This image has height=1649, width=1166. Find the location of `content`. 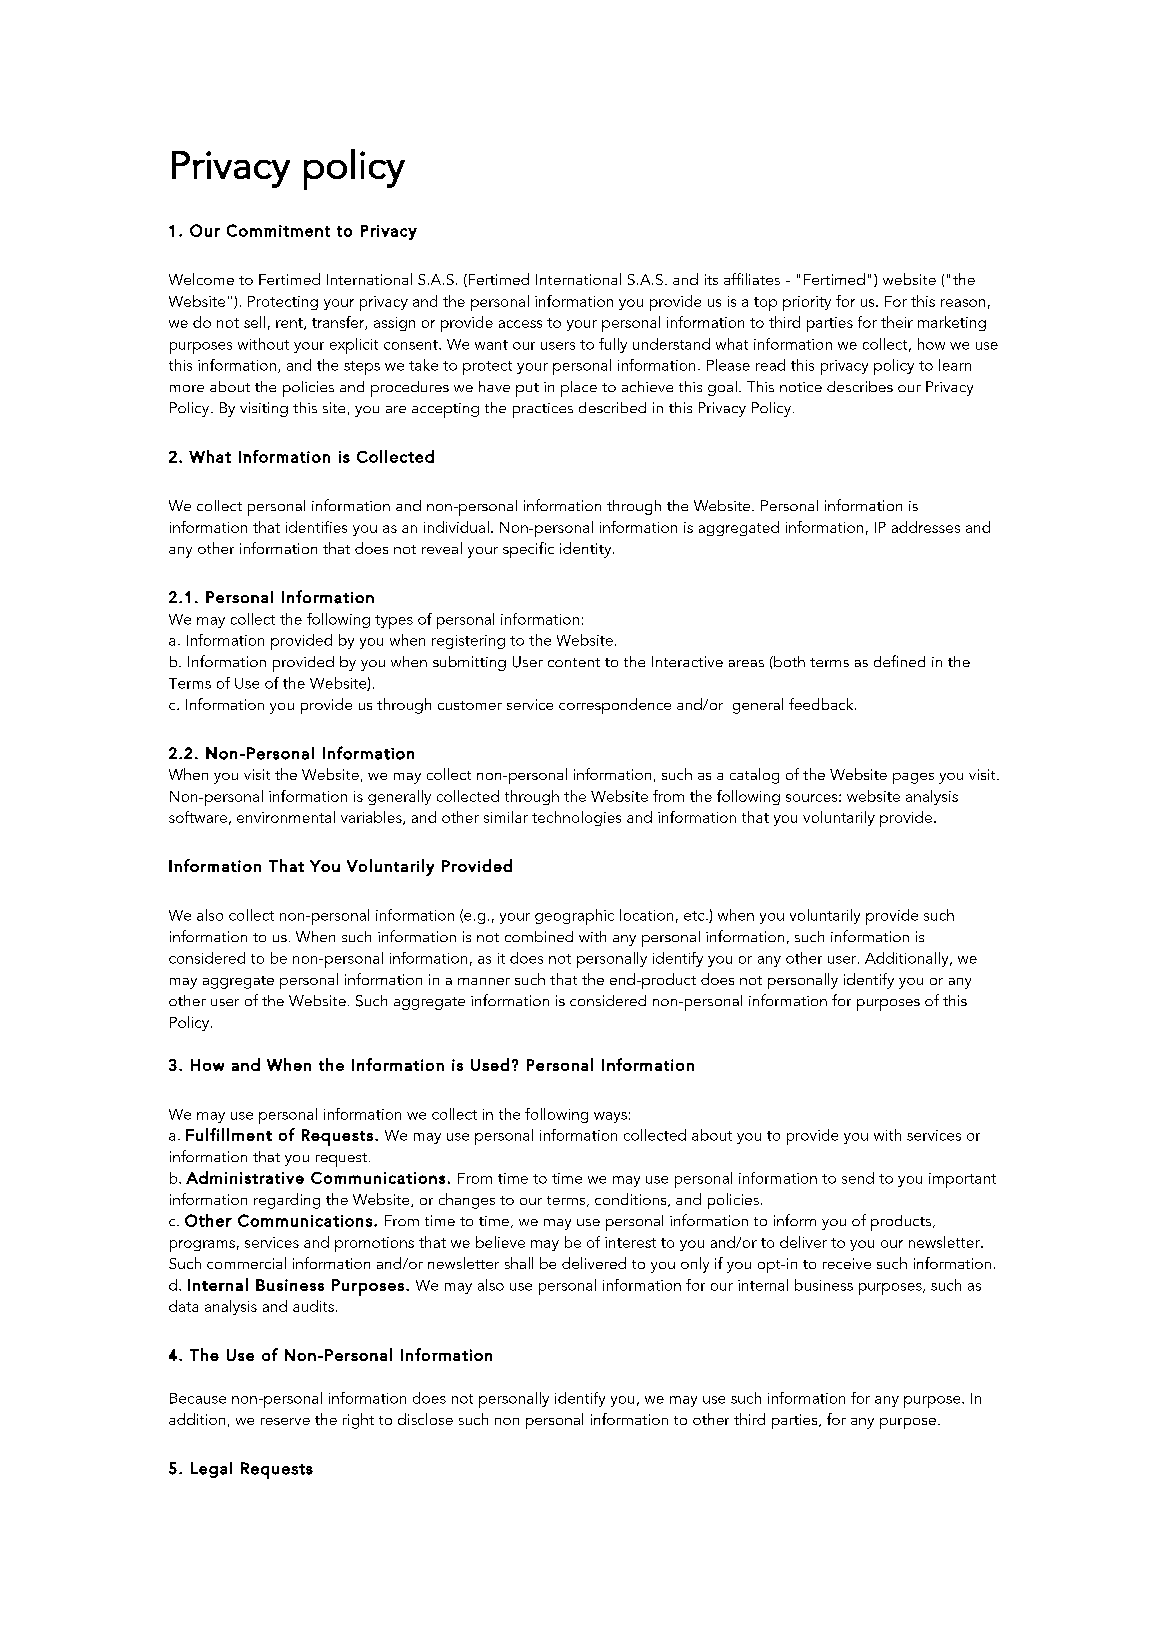

content is located at coordinates (574, 662).
